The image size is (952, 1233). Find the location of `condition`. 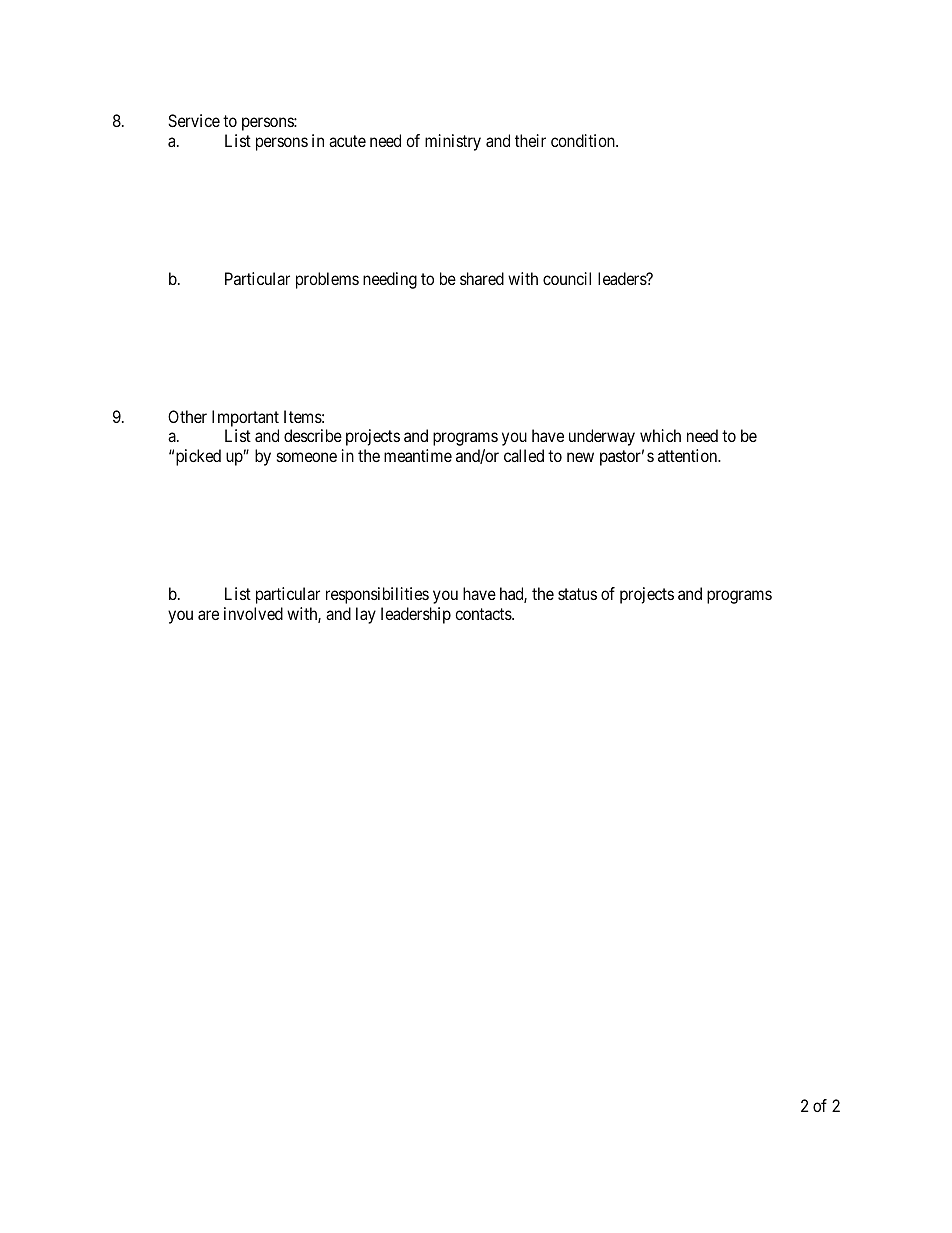

condition is located at coordinates (584, 140).
